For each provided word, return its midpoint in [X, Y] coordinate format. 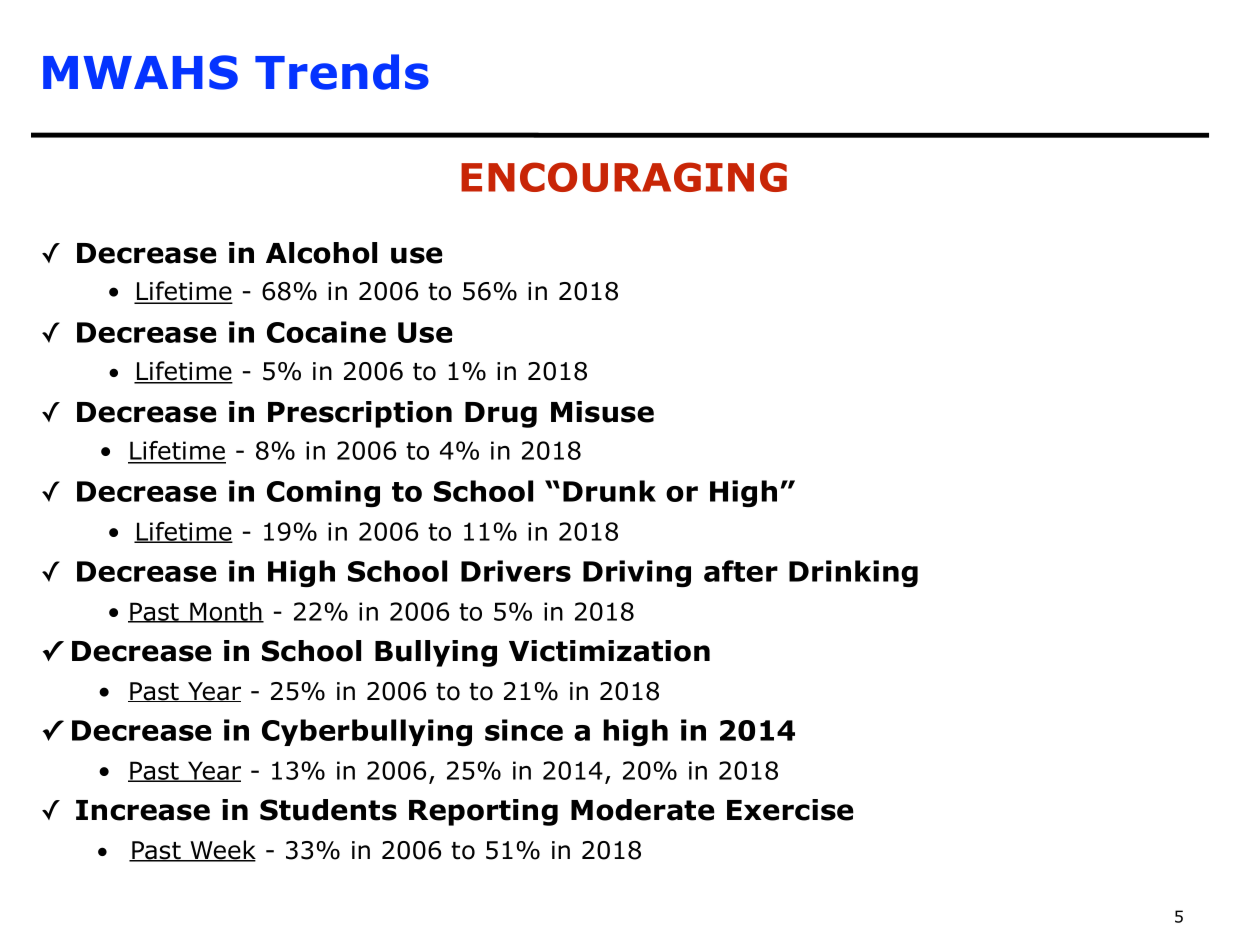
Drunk [609, 491]
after [741, 571]
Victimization [609, 651]
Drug [501, 415]
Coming [323, 494]
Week [222, 851]
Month [226, 612]
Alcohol [321, 253]
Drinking [853, 573]
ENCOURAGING [624, 177]
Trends [342, 72]
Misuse [602, 412]
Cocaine [326, 332]
